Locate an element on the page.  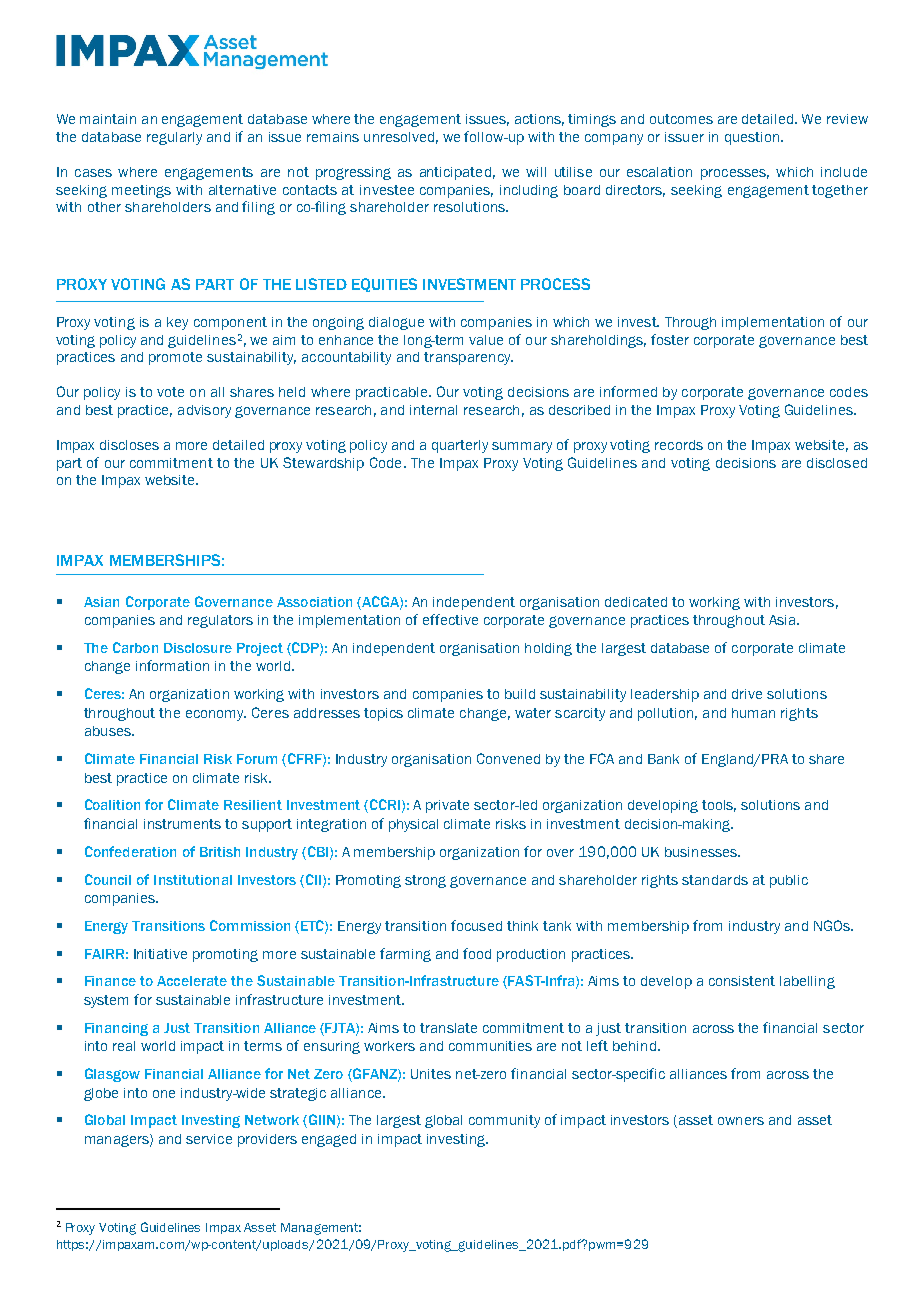
economy is located at coordinates (216, 715).
